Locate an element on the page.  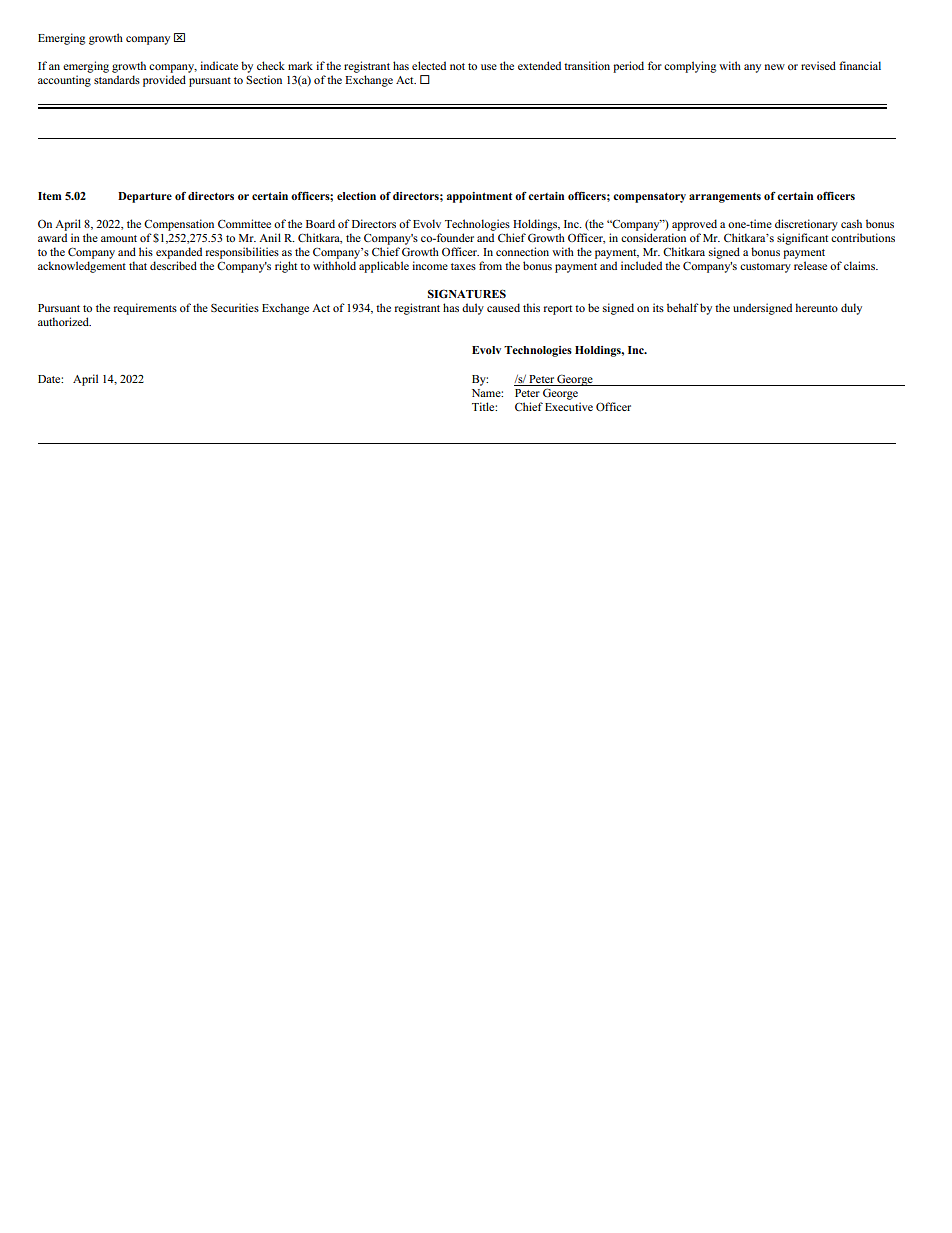
provided is located at coordinates (164, 81).
